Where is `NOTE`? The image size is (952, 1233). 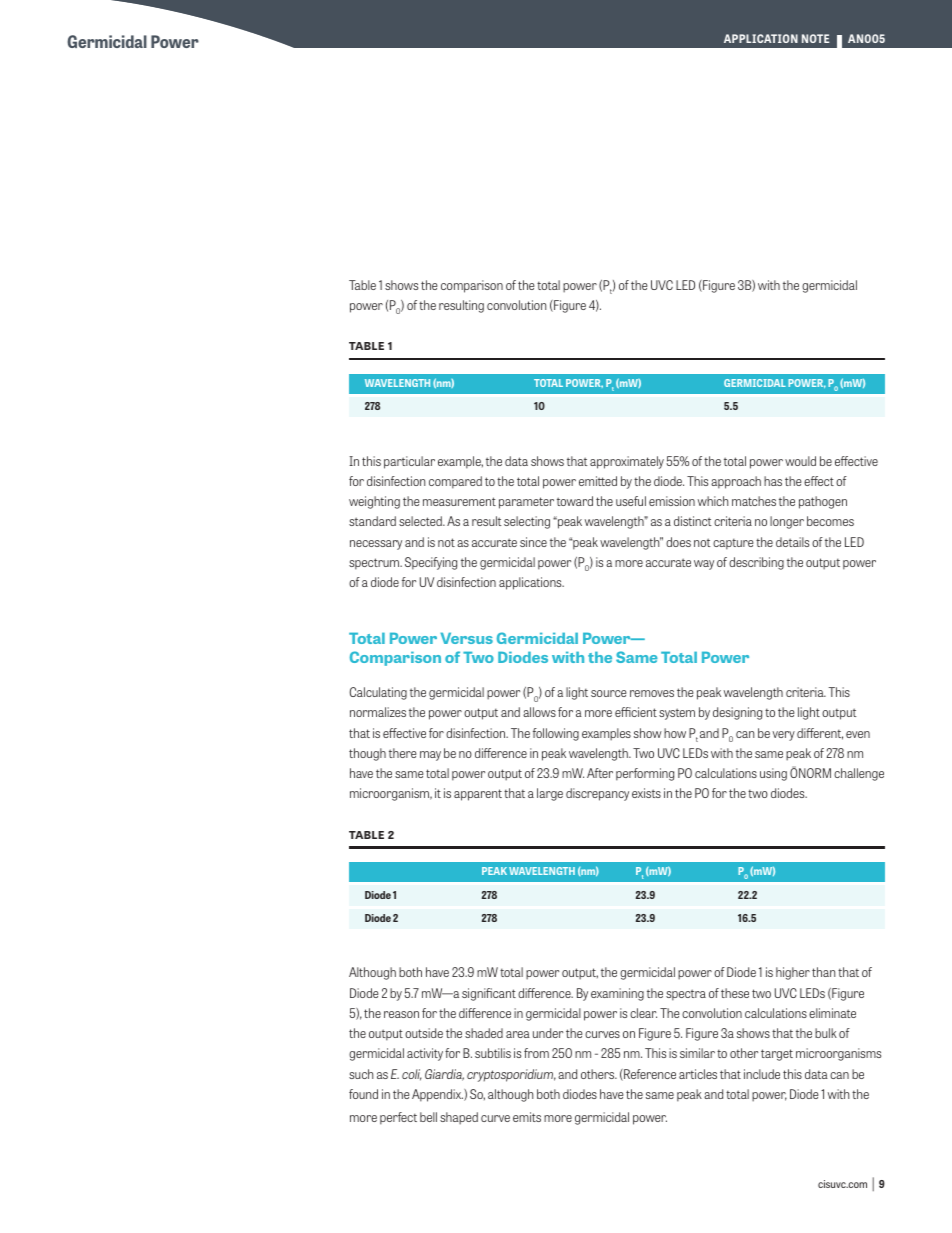
NOTE is located at coordinates (815, 38).
